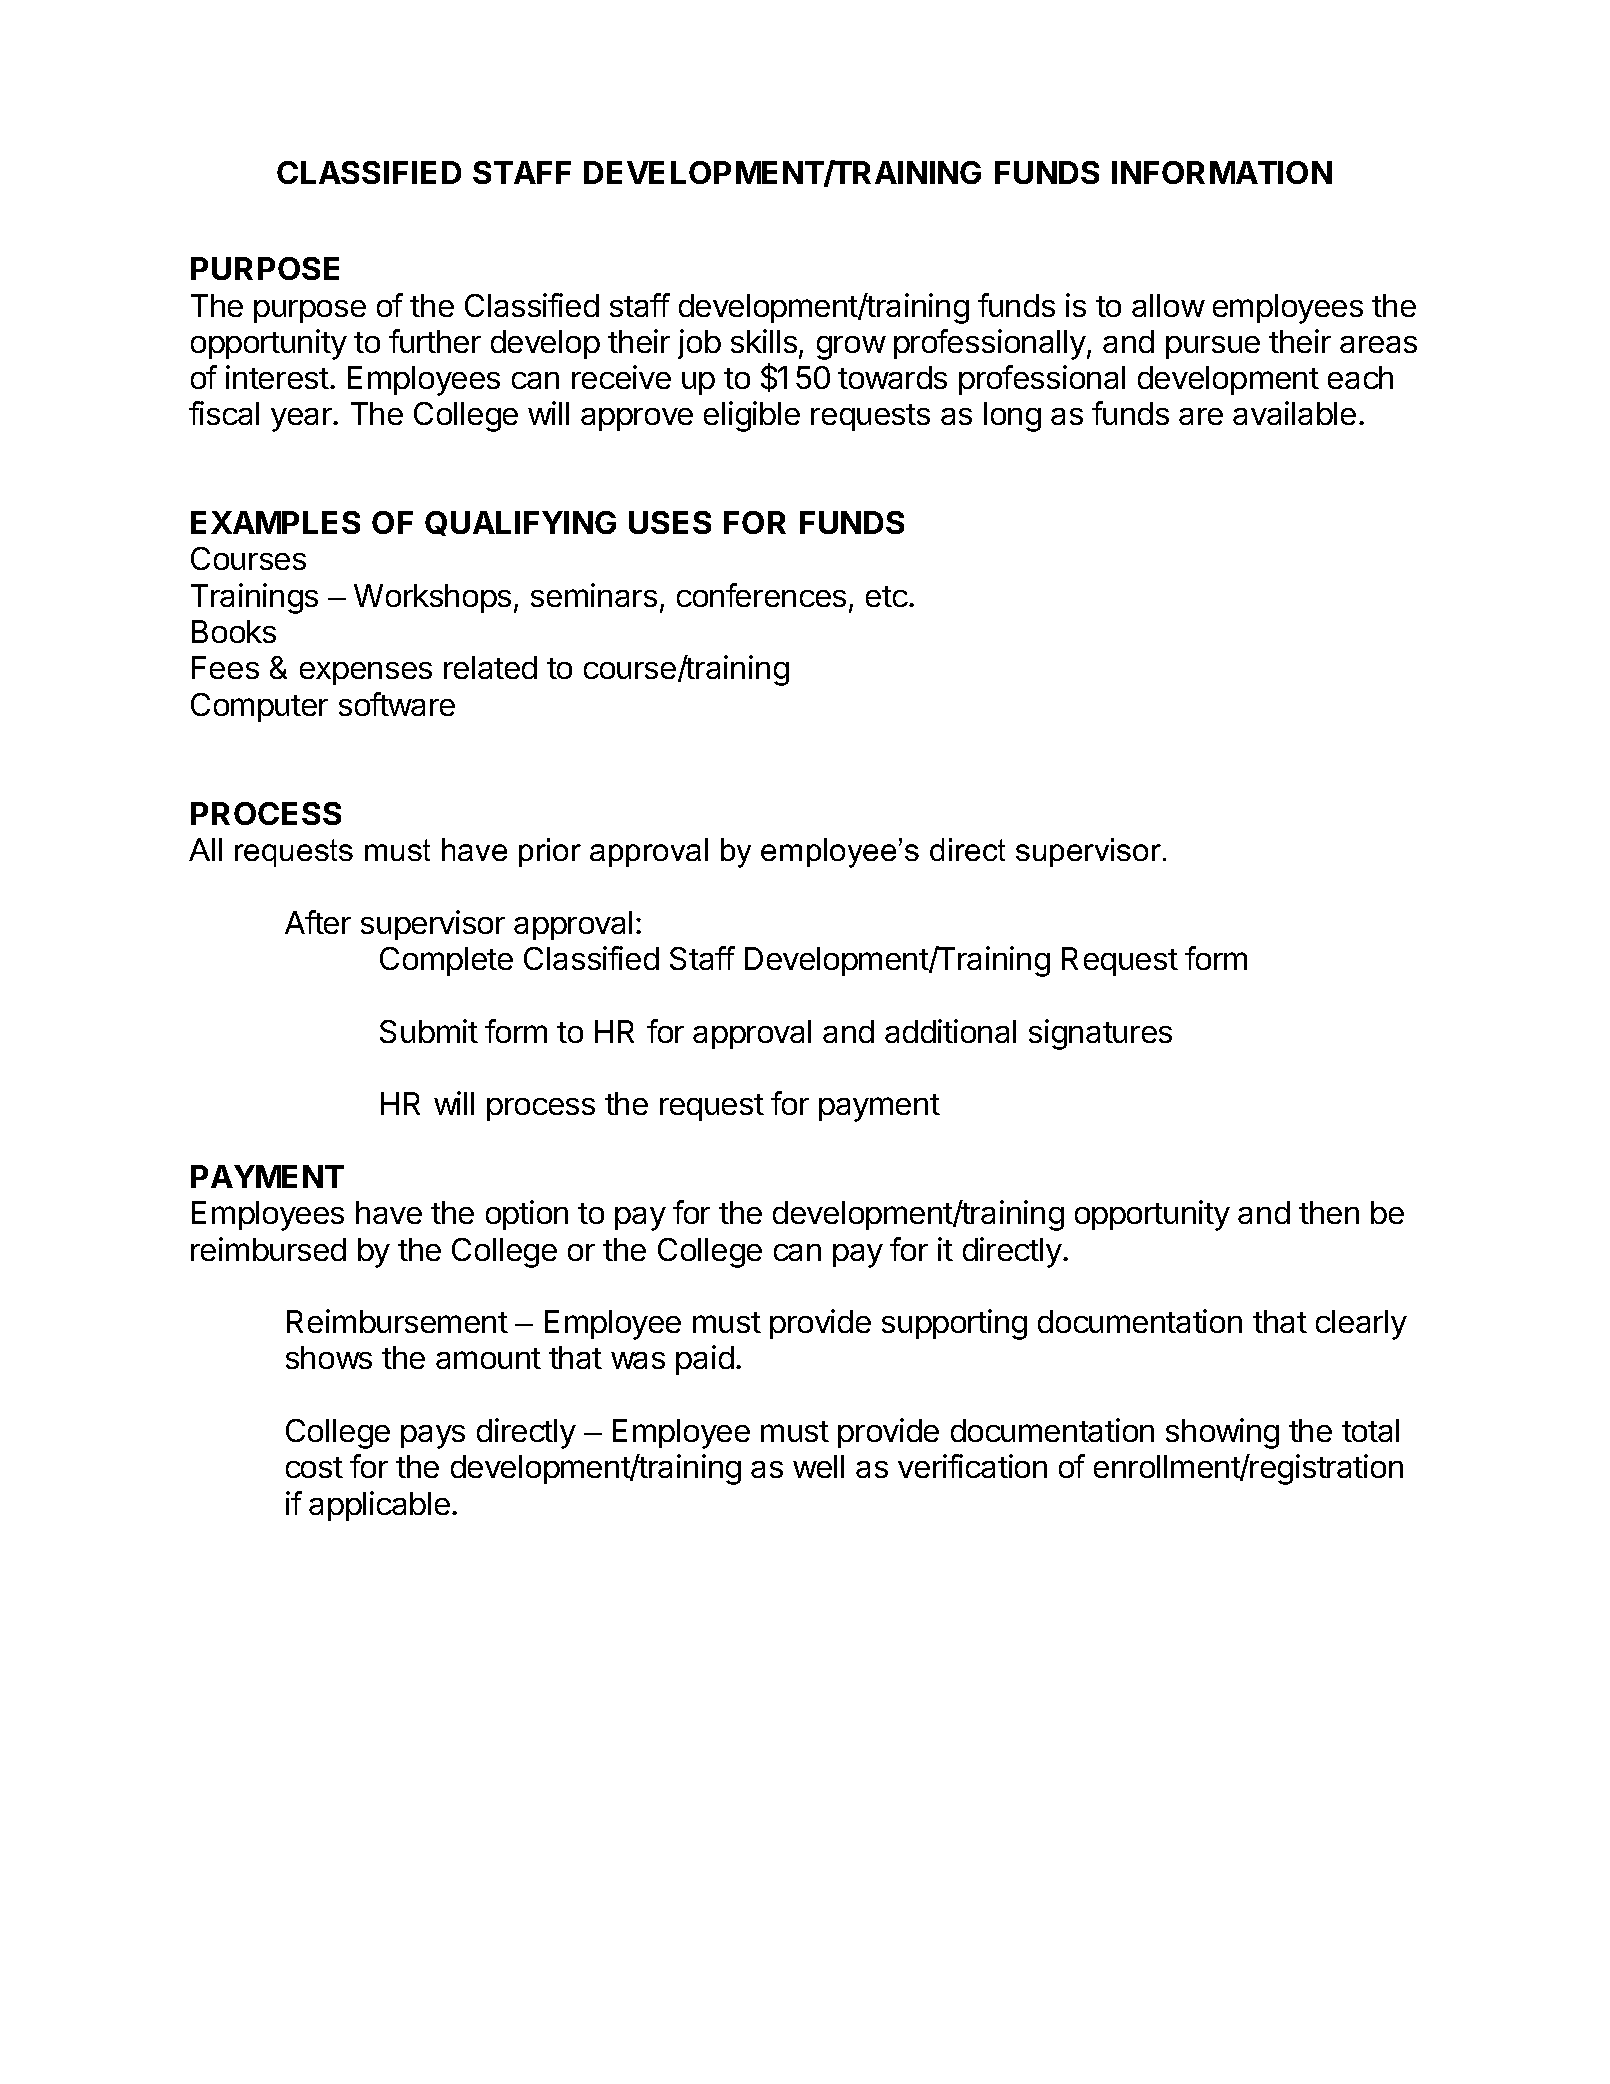  Describe the element at coordinates (764, 341) in the page. I see `skills` at that location.
